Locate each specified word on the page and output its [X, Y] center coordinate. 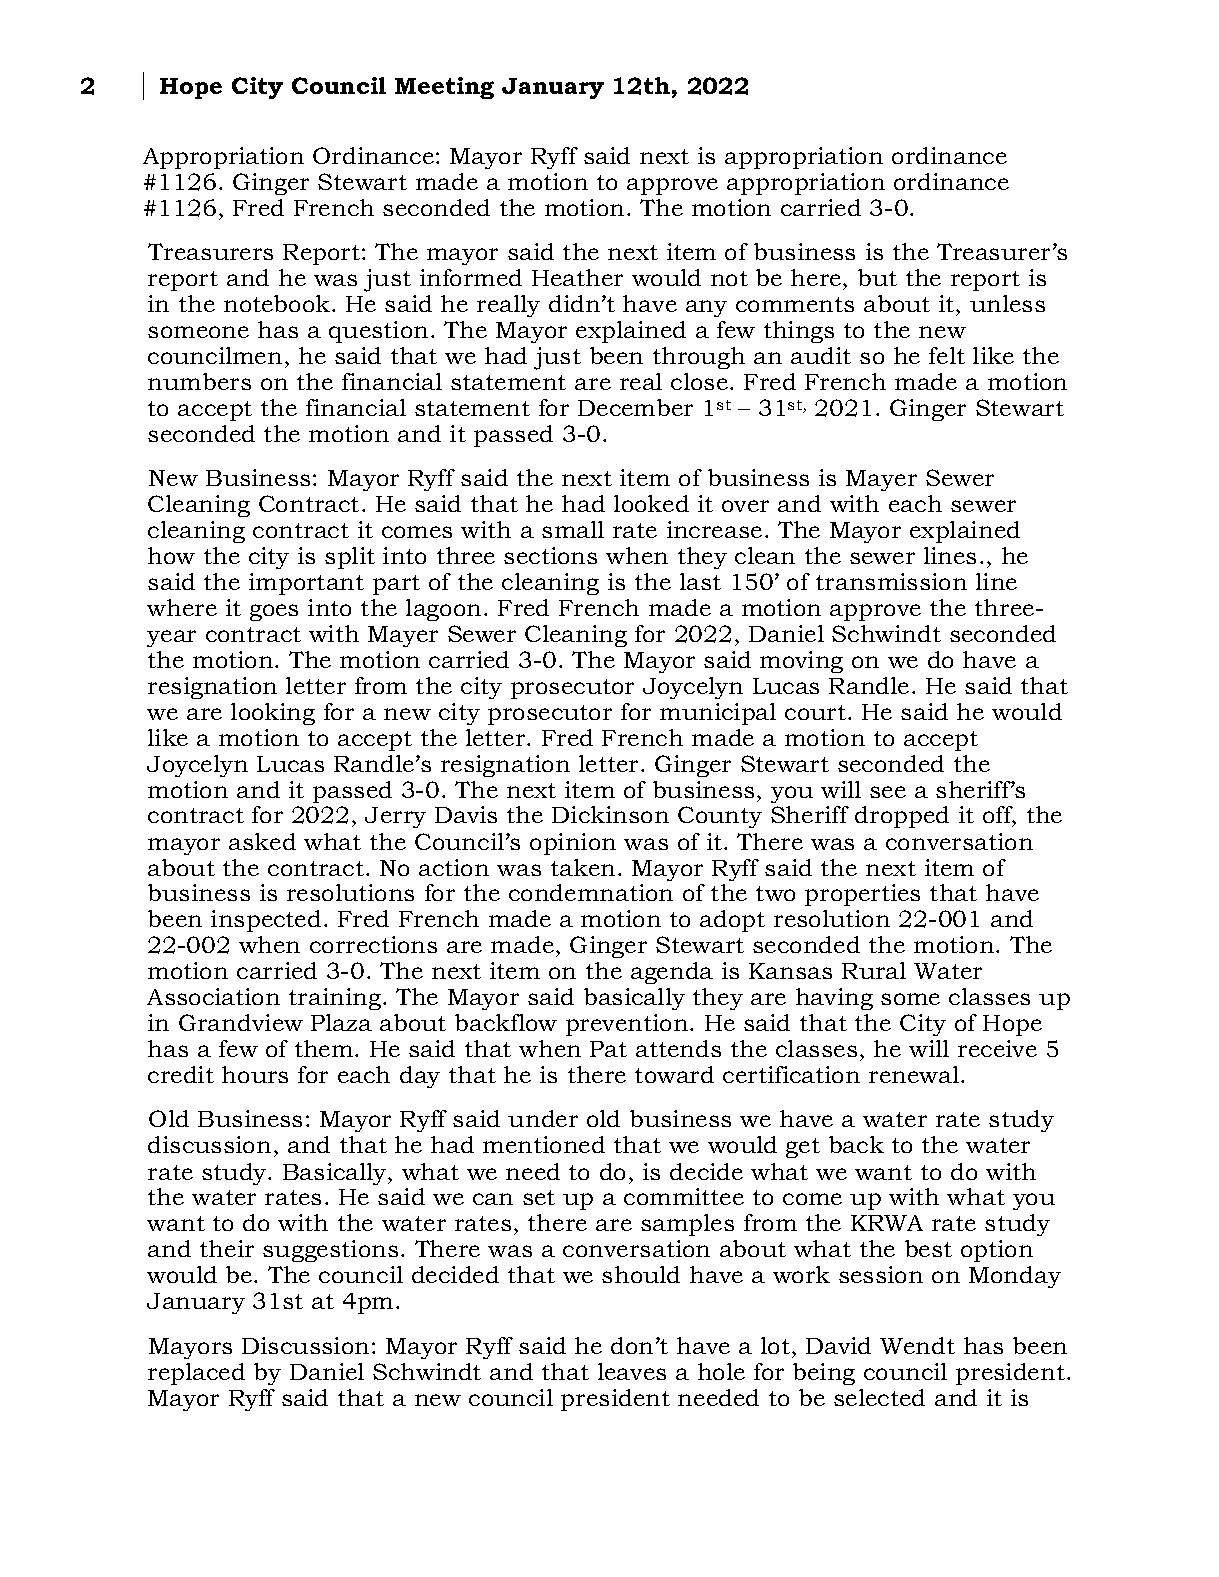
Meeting [444, 88]
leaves [632, 1371]
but [877, 277]
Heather [577, 277]
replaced [196, 1374]
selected [879, 1397]
